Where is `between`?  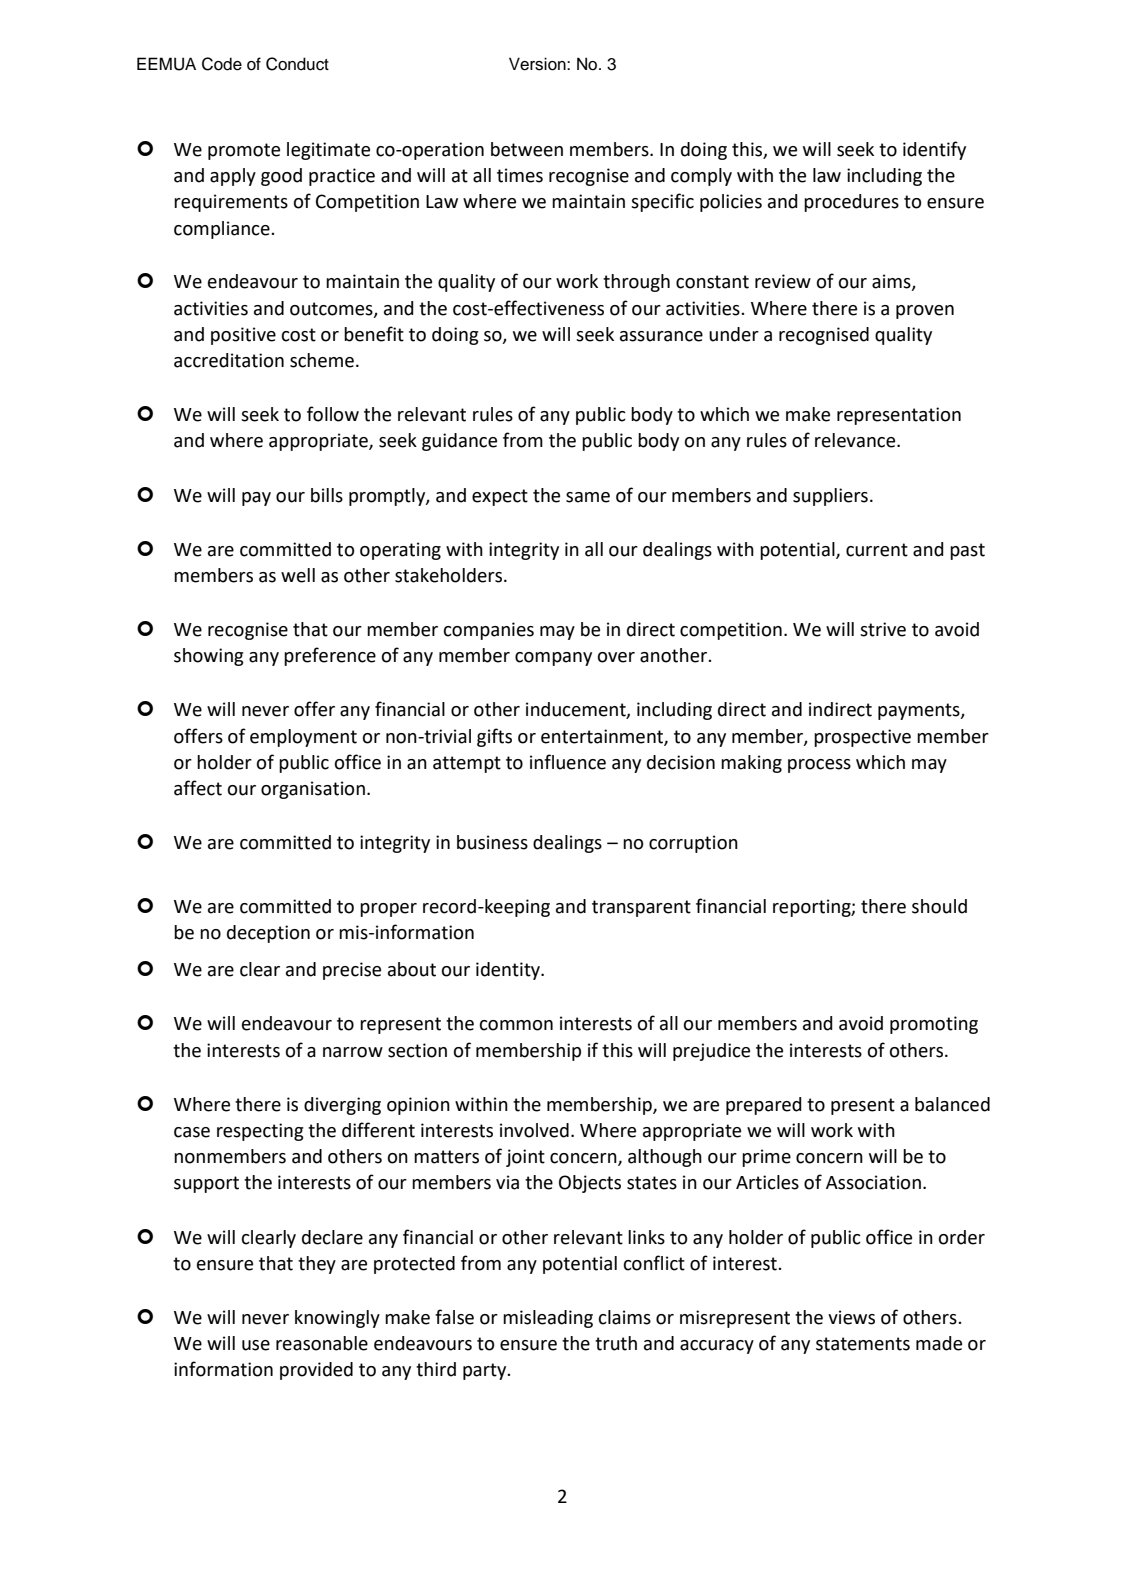 between is located at coordinates (527, 149).
